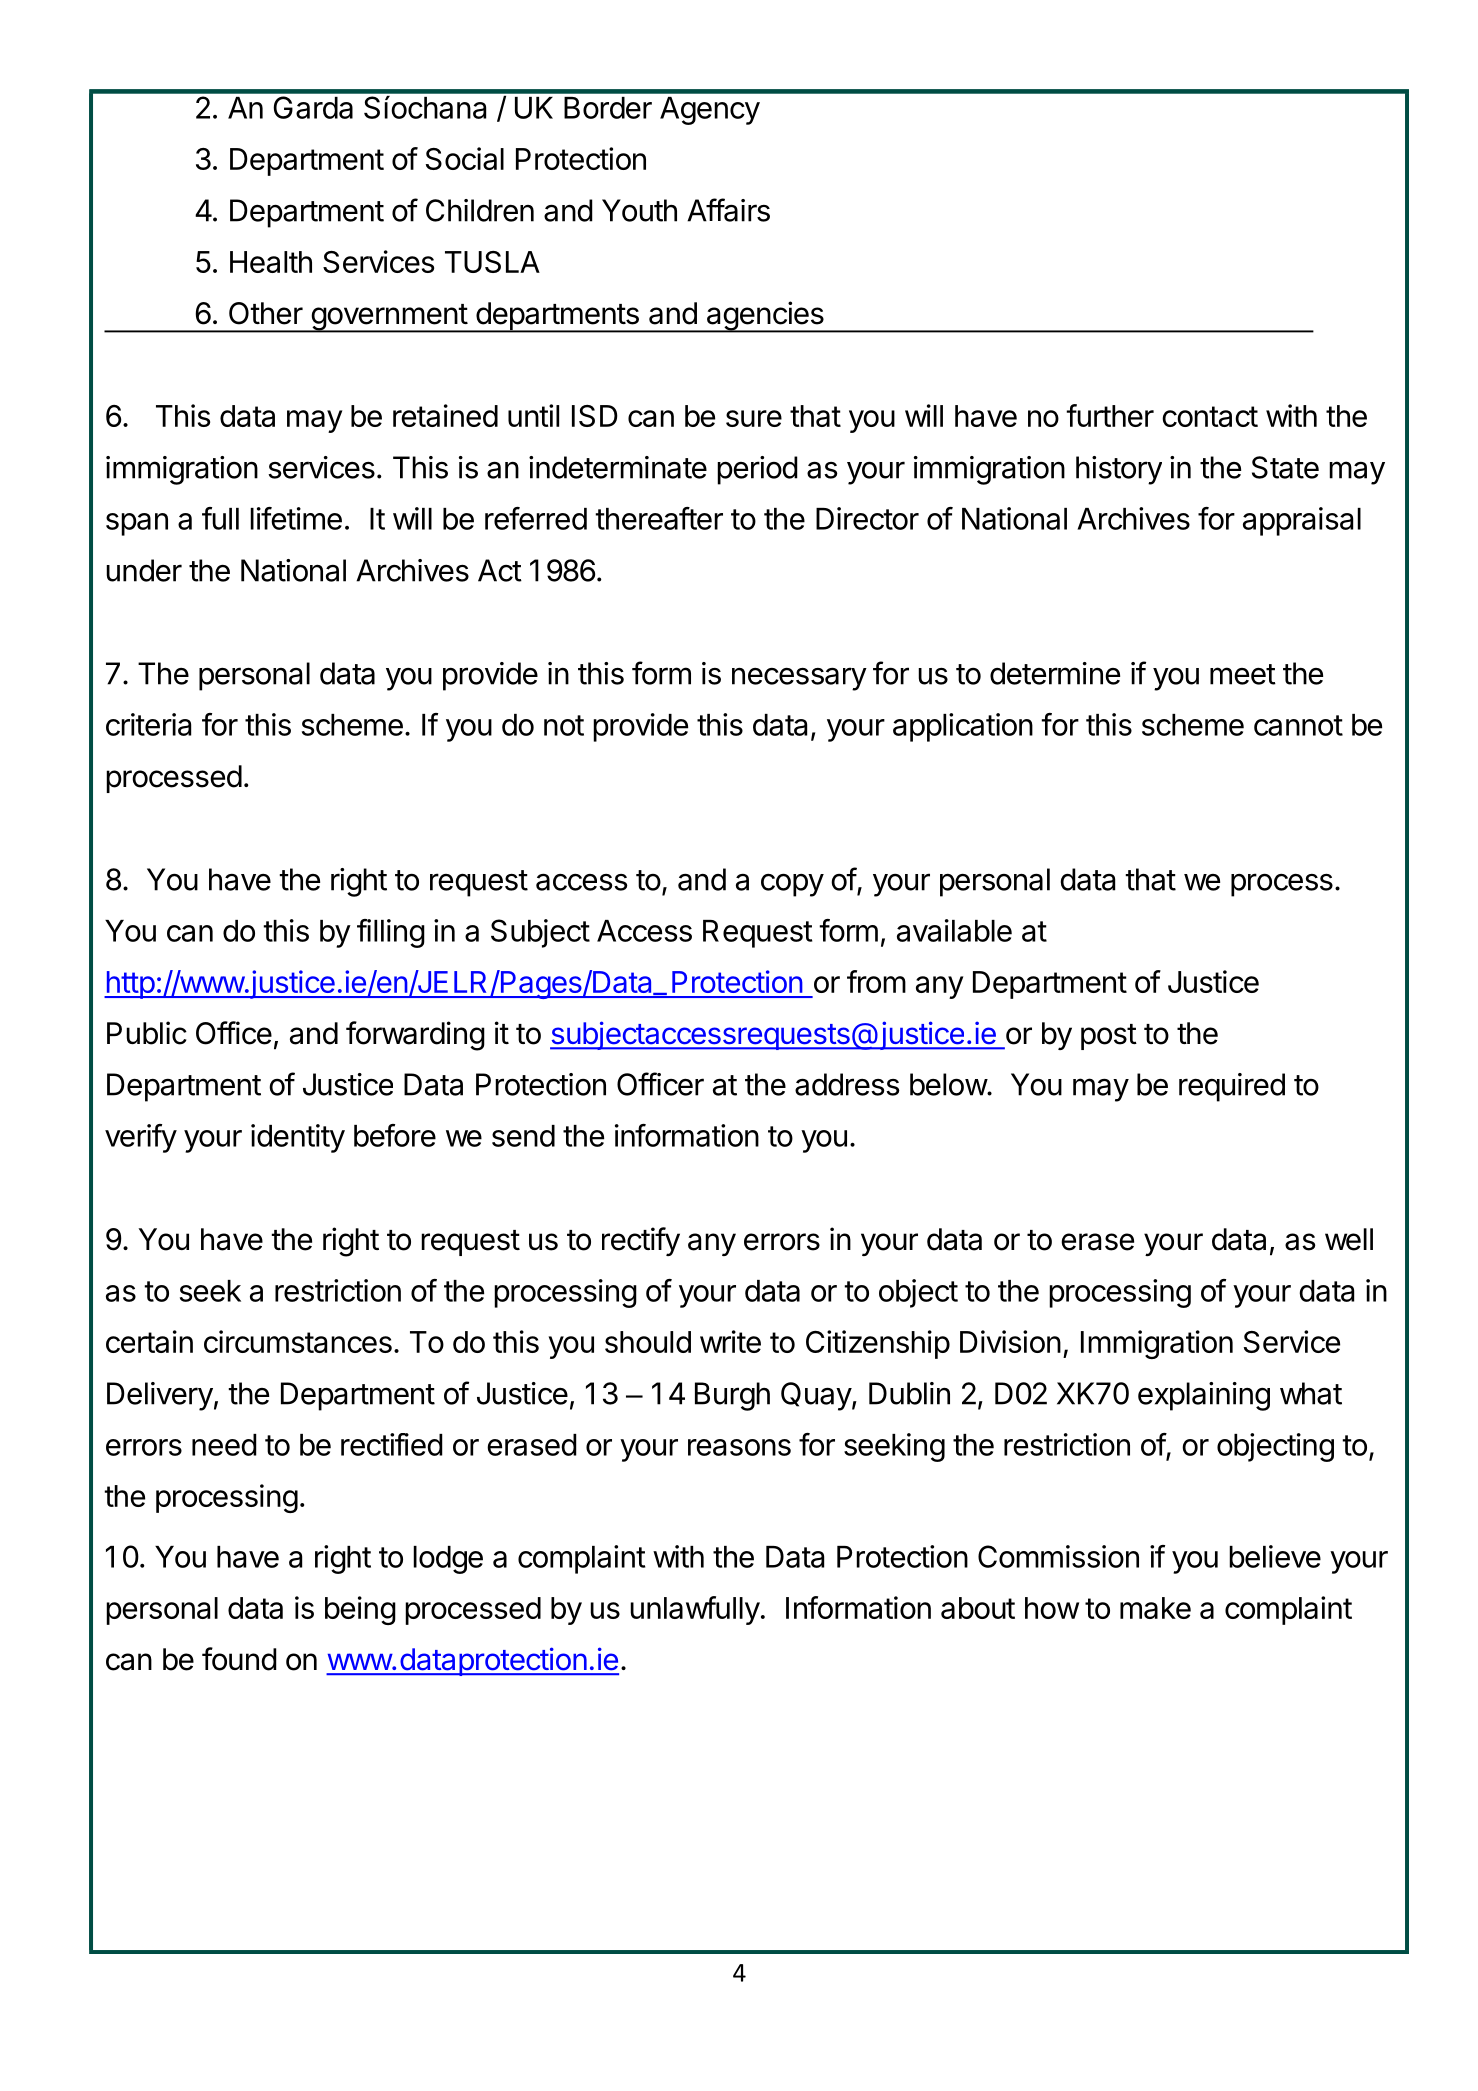  I want to click on being, so click(360, 1610).
